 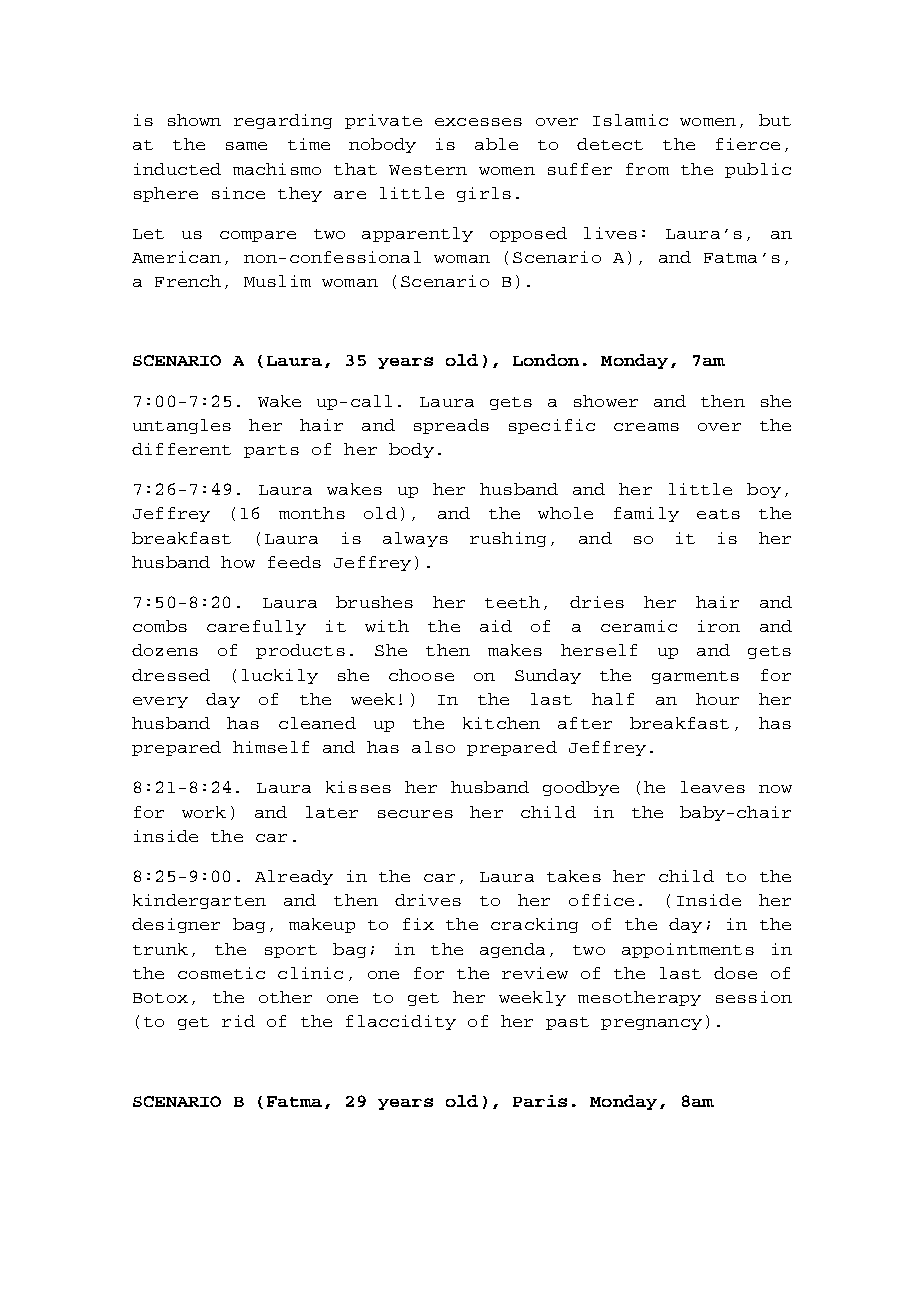 What do you see at coordinates (718, 514) in the document?
I see `eats` at bounding box center [718, 514].
